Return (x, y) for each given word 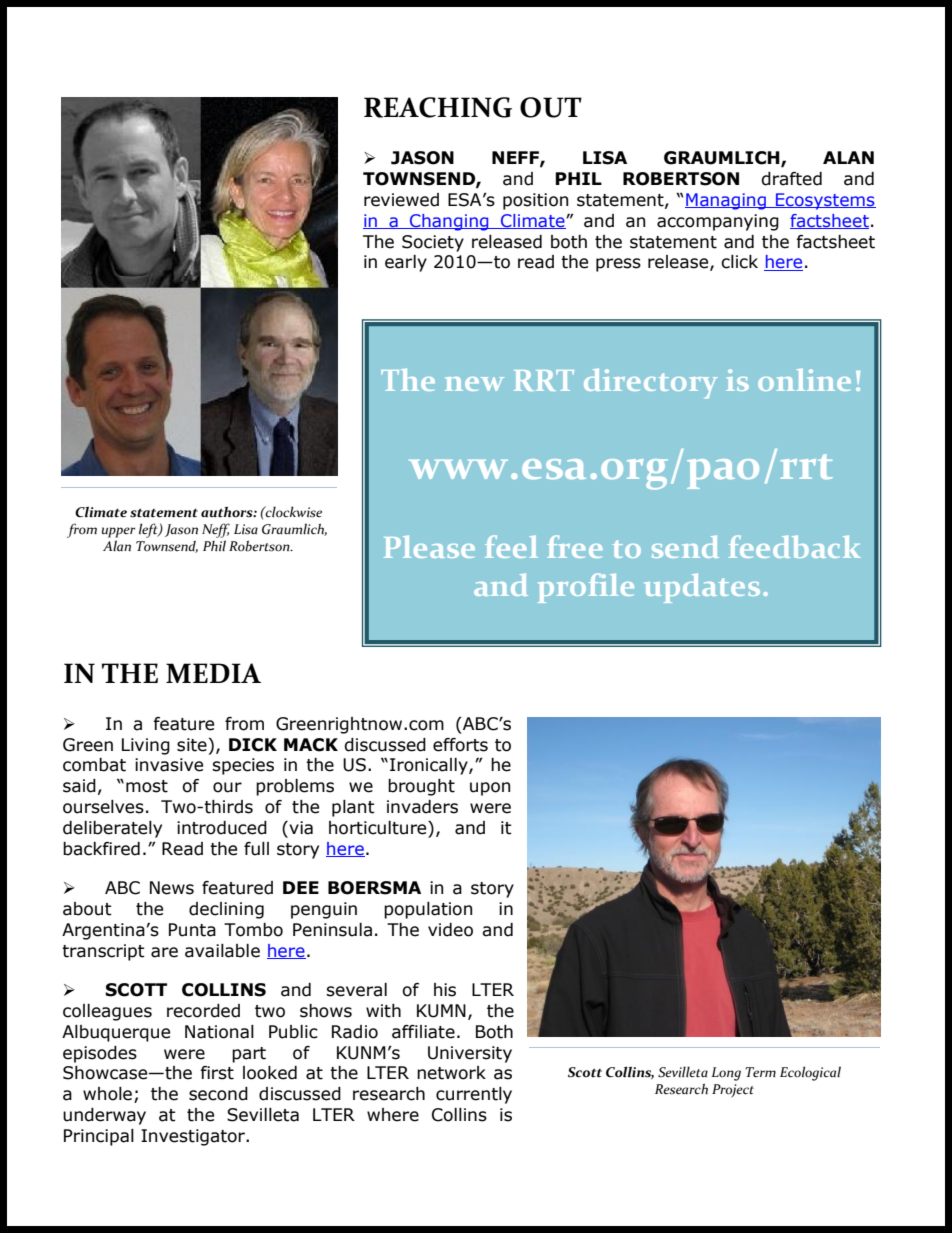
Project (733, 1091)
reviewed (401, 200)
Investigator (194, 1137)
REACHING (438, 107)
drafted (791, 179)
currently (474, 1095)
